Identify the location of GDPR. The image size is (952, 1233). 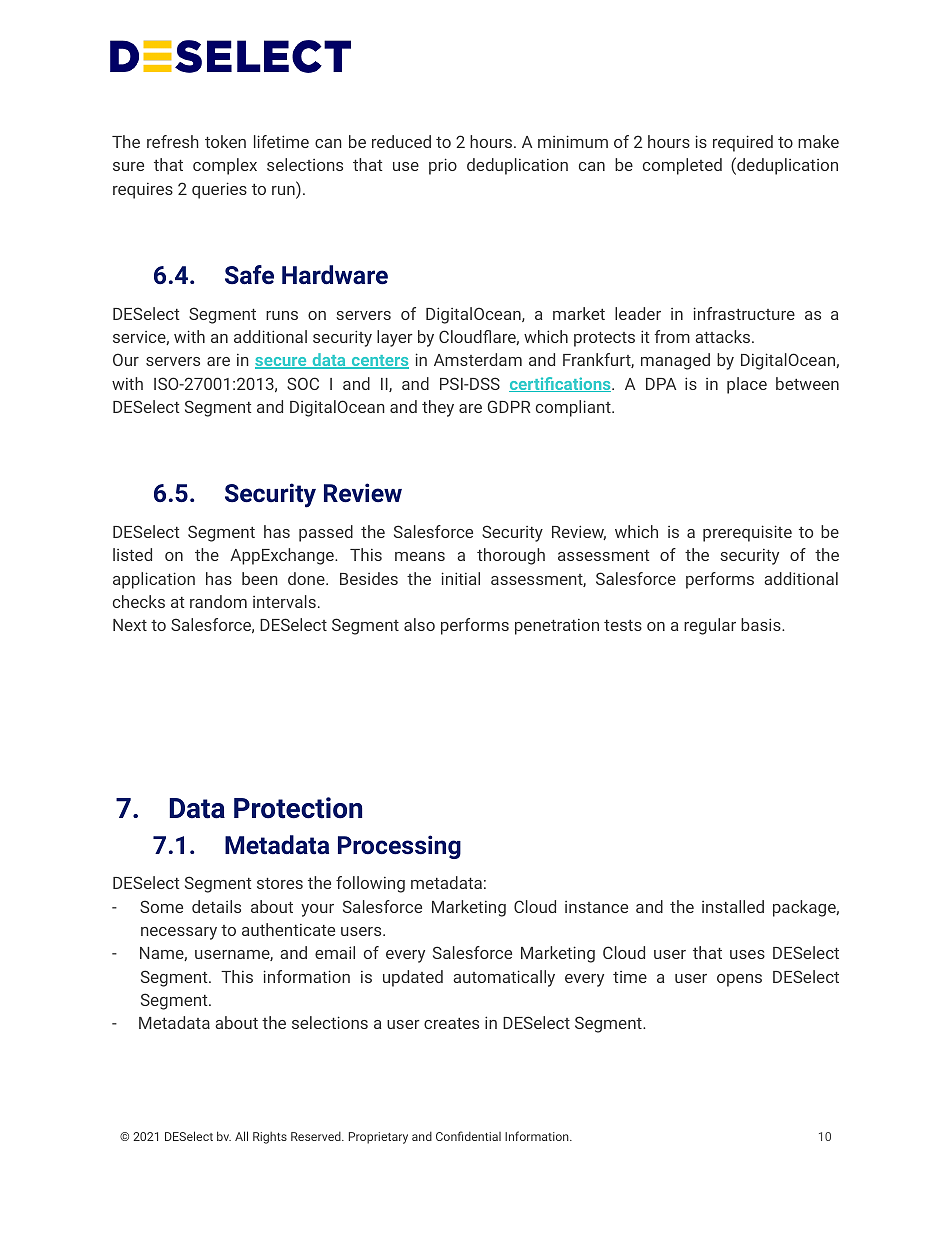
(509, 406).
